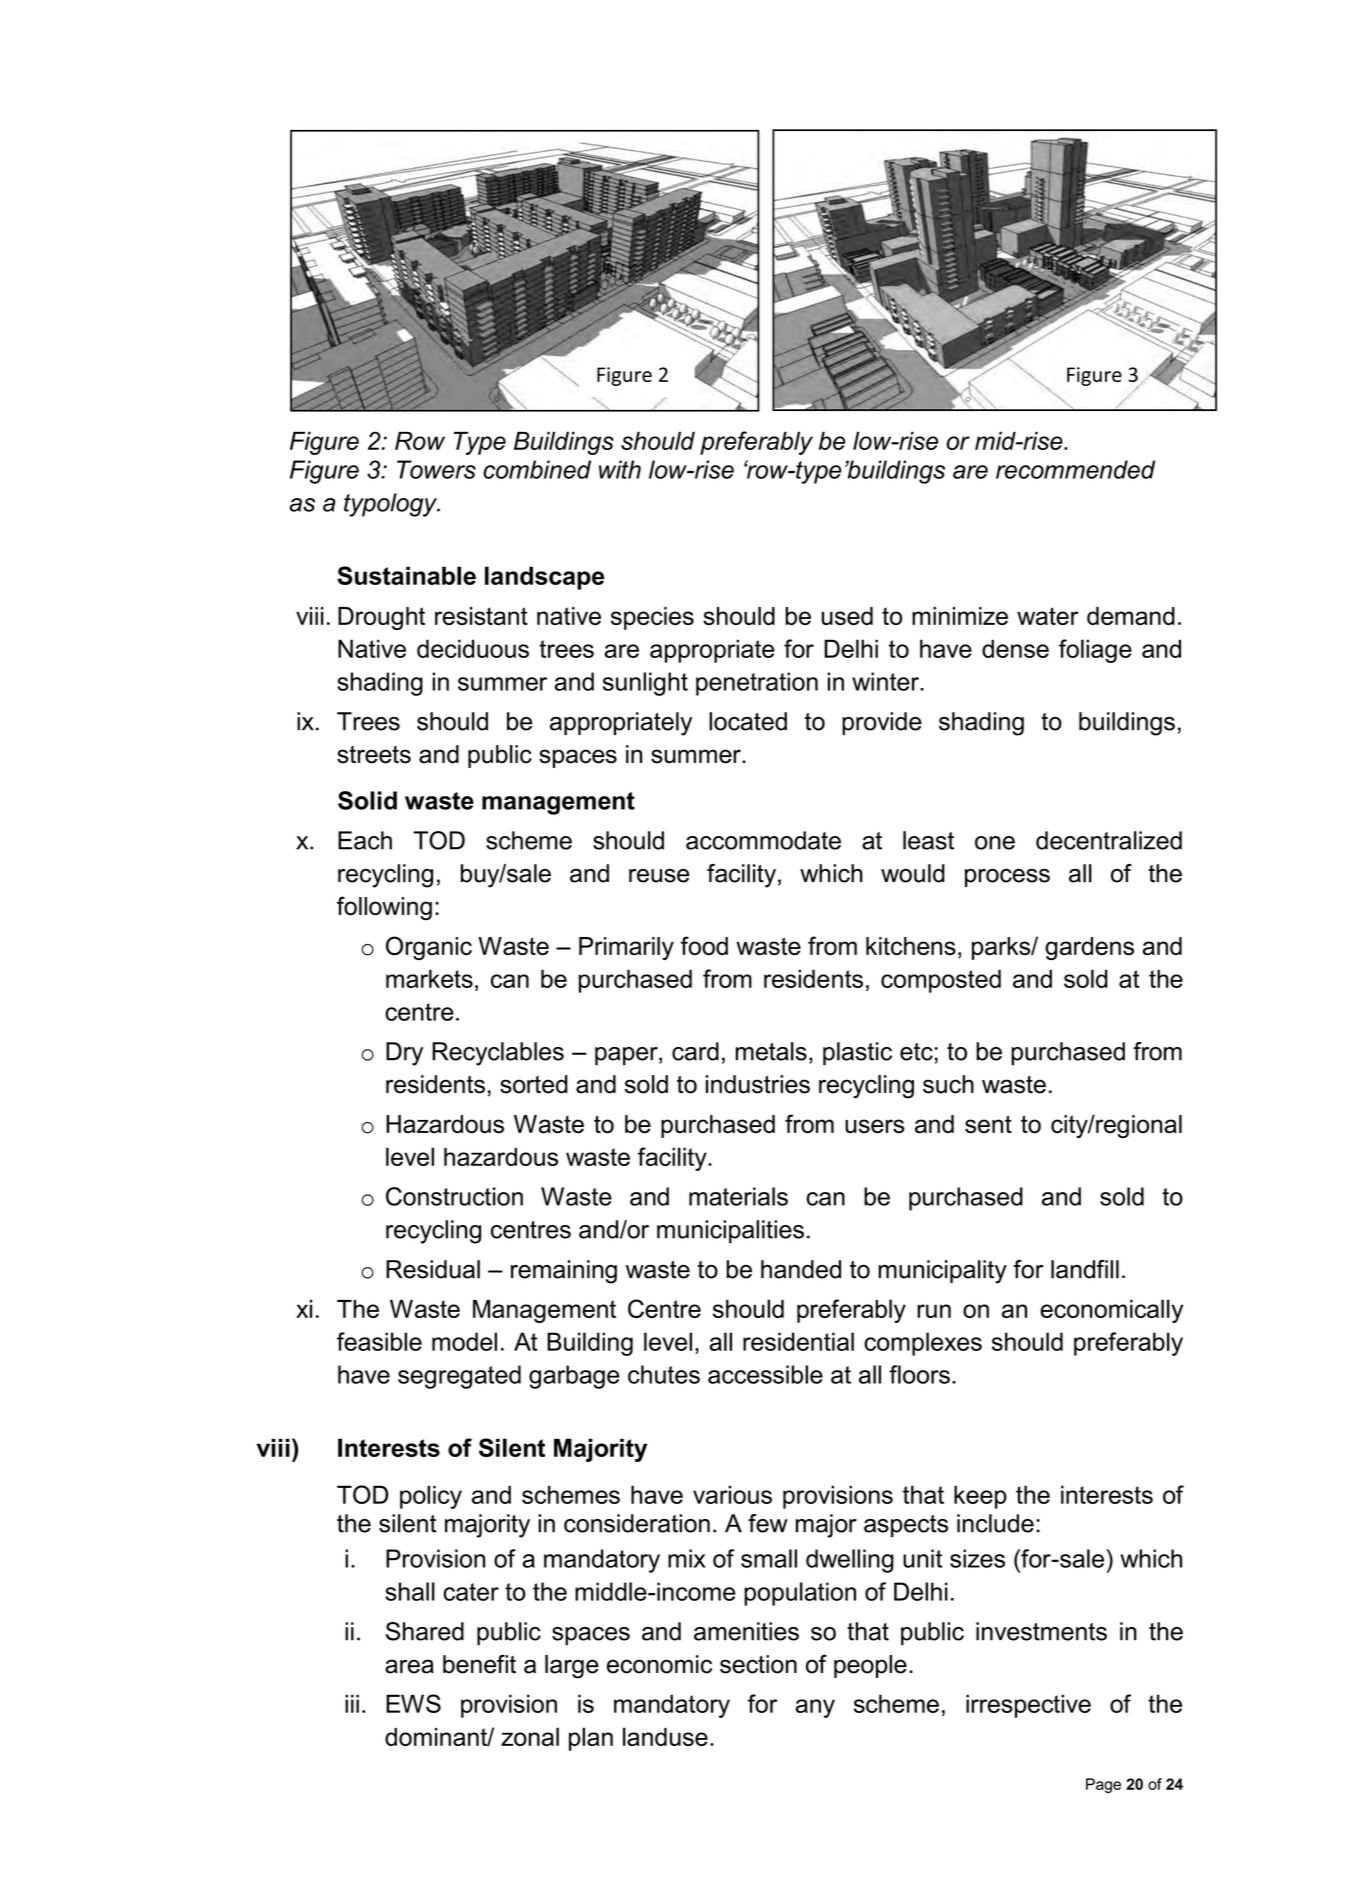 The width and height of the screenshot is (1346, 1904). What do you see at coordinates (980, 1497) in the screenshot?
I see `keep` at bounding box center [980, 1497].
